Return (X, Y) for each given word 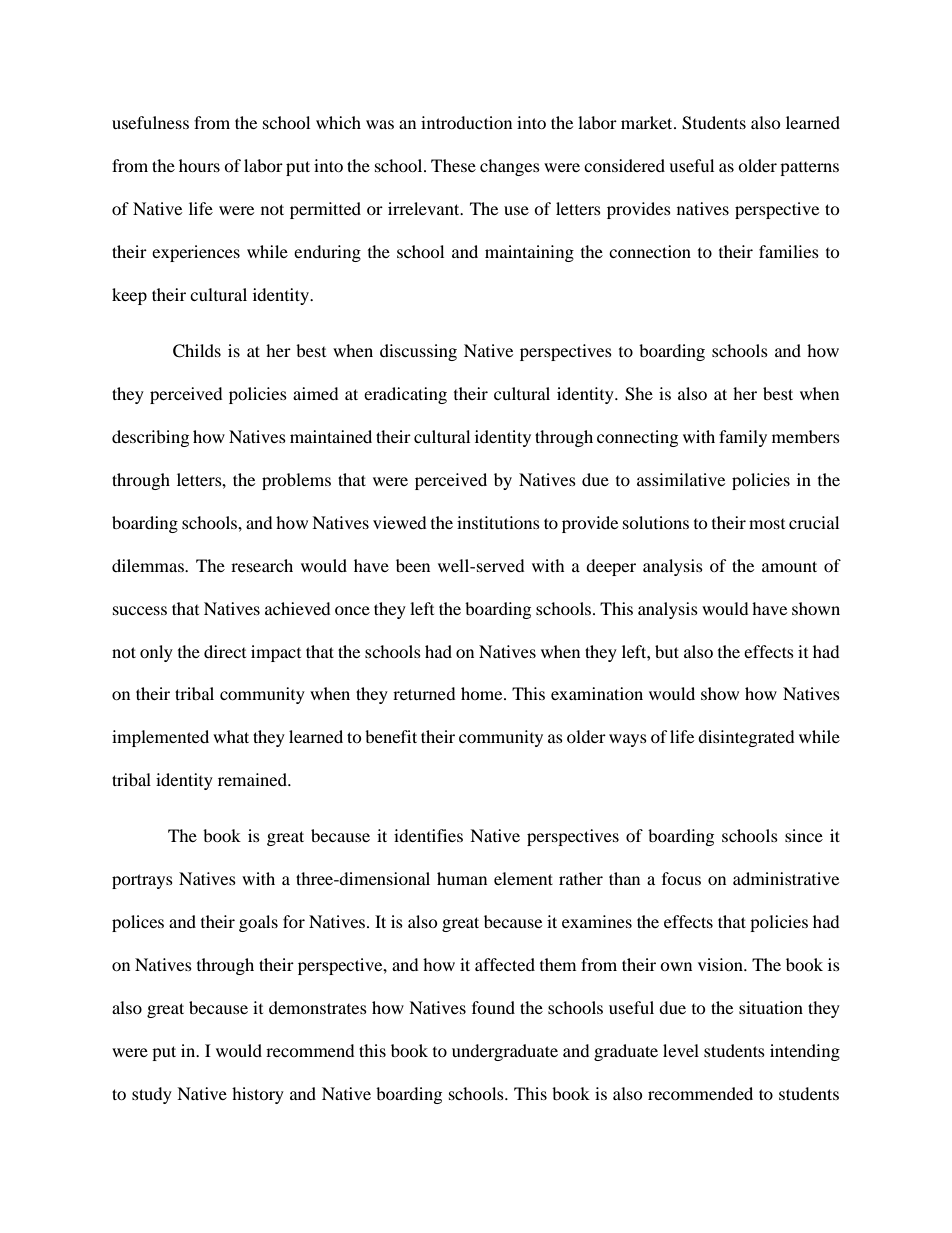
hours (199, 165)
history (258, 1095)
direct (225, 651)
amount (789, 566)
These (453, 165)
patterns (809, 169)
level (681, 1050)
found (493, 1007)
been (413, 565)
